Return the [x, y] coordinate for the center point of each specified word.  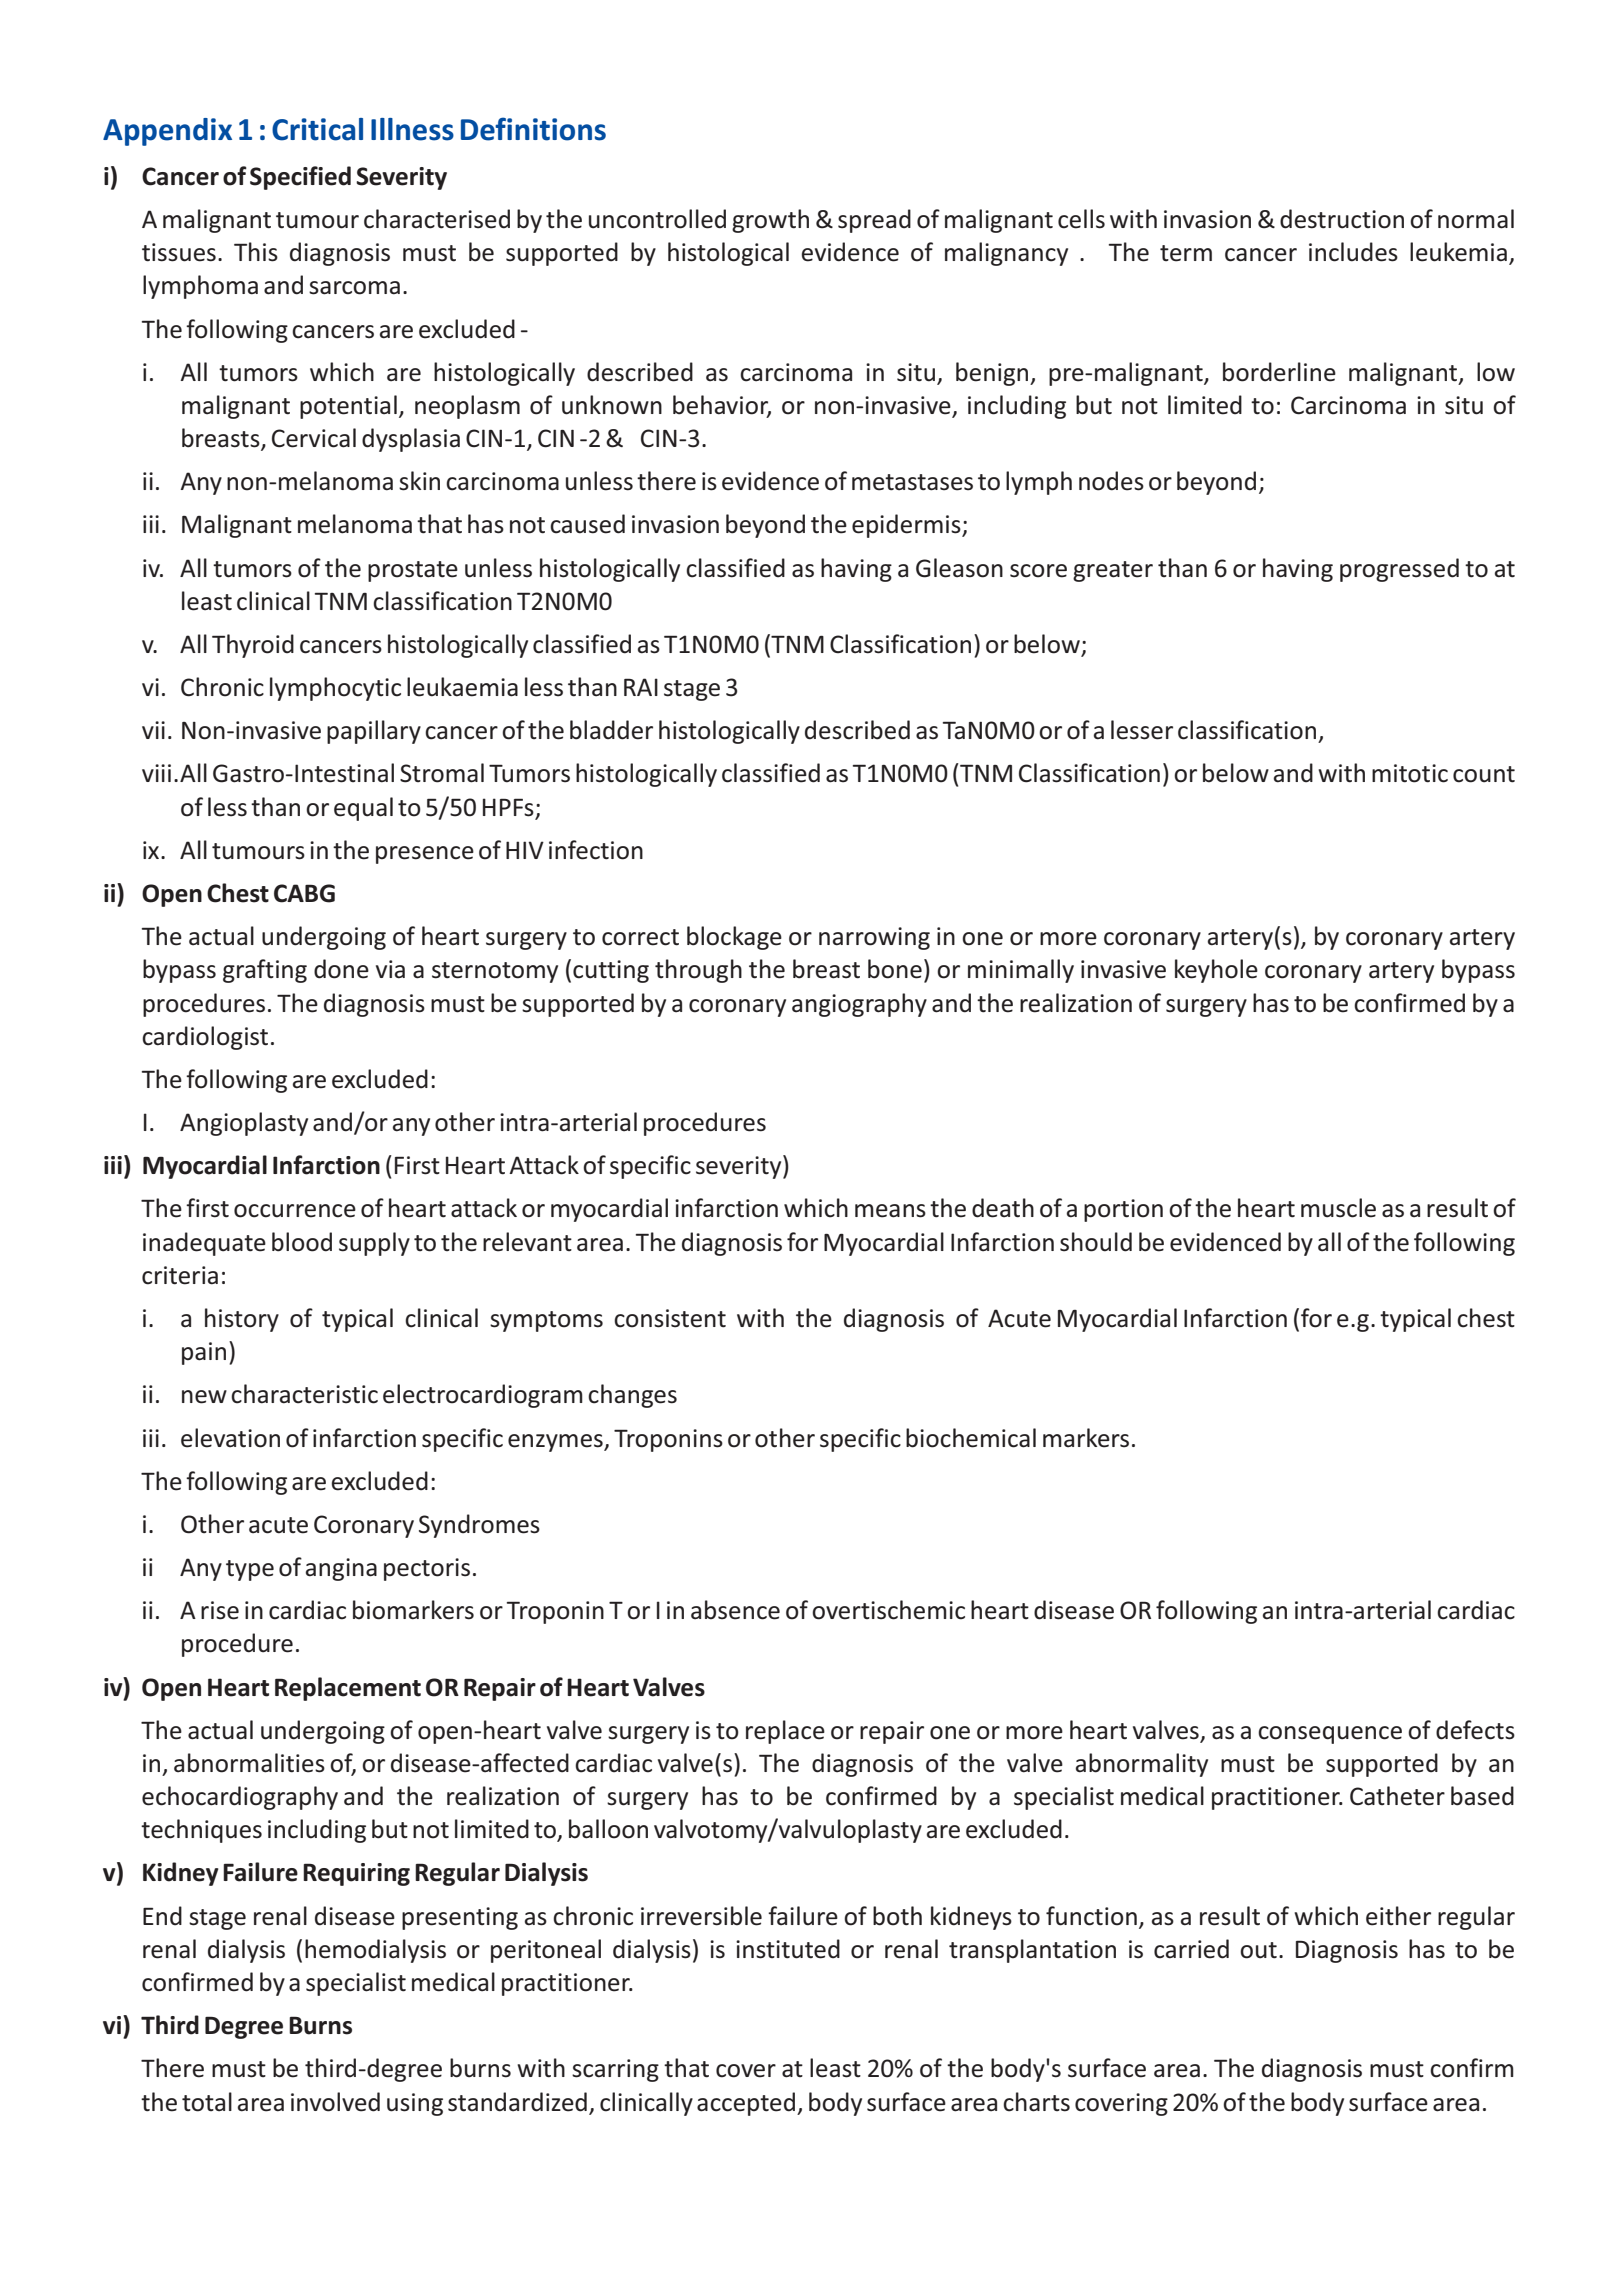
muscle [1338, 1208]
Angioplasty [244, 1124]
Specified [300, 178]
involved [335, 2102]
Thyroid [253, 646]
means [890, 1211]
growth [770, 221]
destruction [1342, 219]
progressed [1399, 570]
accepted [746, 2104]
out [1258, 1950]
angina [341, 1569]
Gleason [959, 568]
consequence [1330, 1735]
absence [735, 1610]
